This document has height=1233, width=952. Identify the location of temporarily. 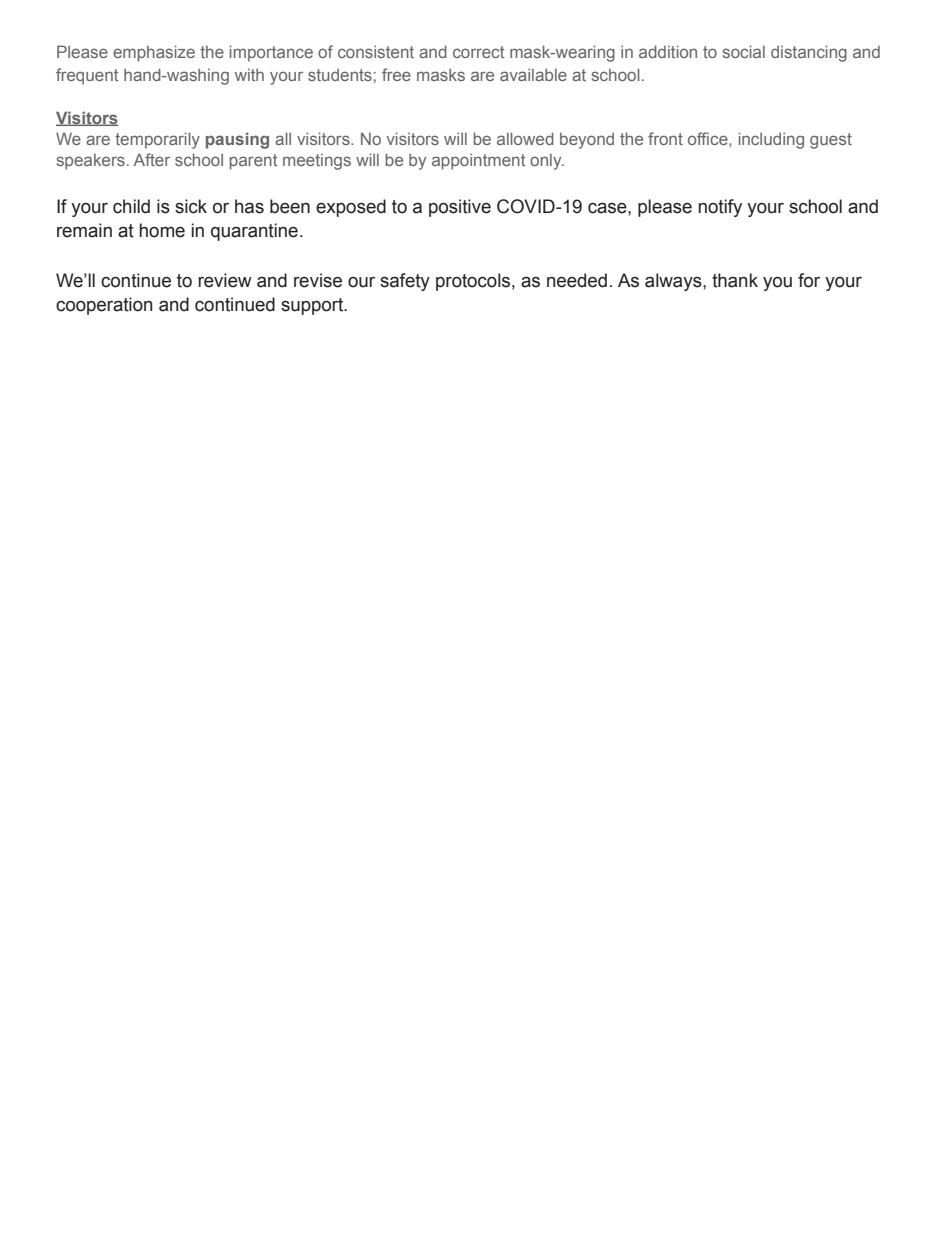
(157, 140).
